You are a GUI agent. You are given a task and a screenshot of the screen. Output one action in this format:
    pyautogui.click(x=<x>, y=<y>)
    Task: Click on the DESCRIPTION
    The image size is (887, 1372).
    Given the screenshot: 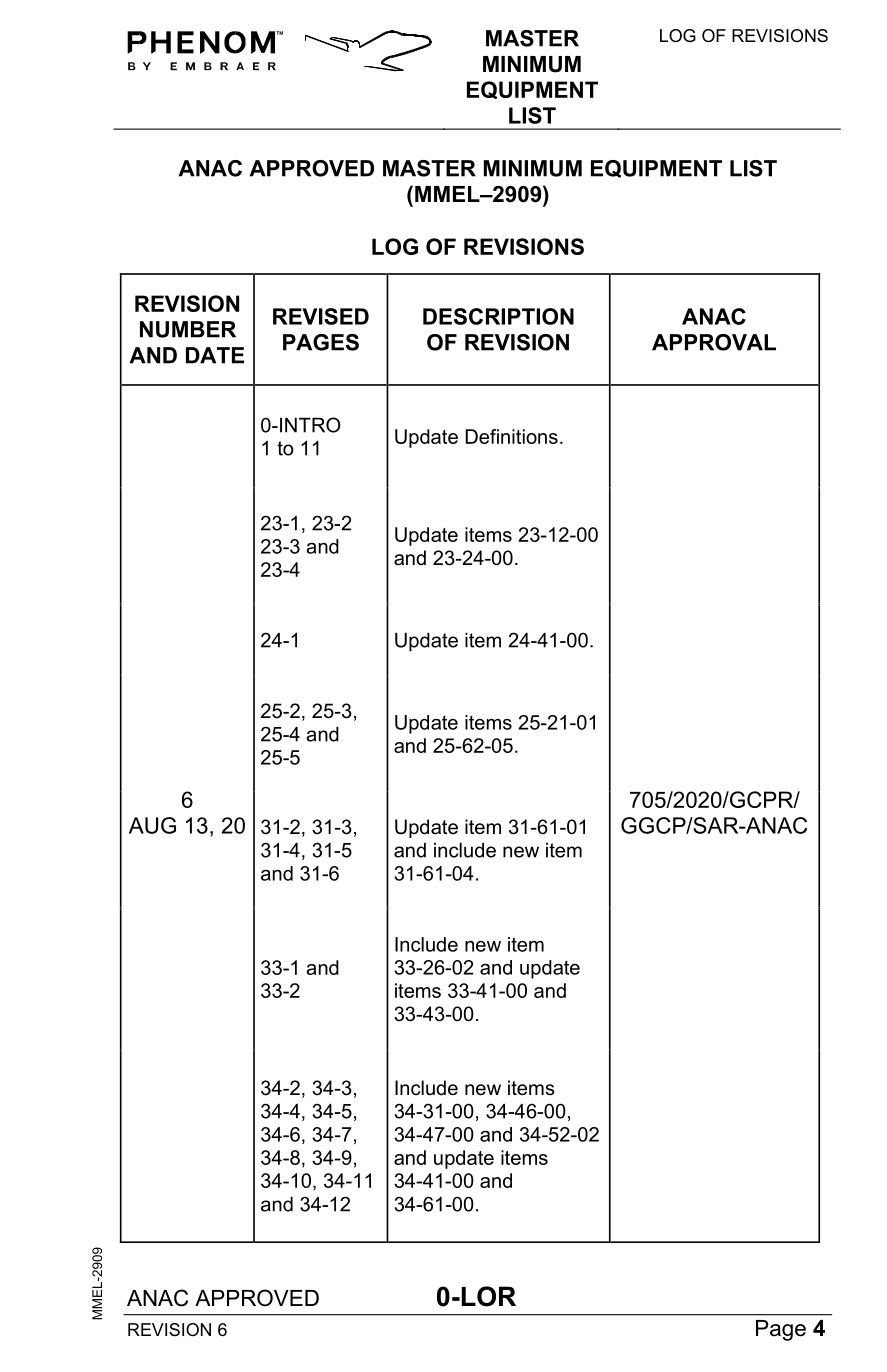 What is the action you would take?
    pyautogui.click(x=498, y=316)
